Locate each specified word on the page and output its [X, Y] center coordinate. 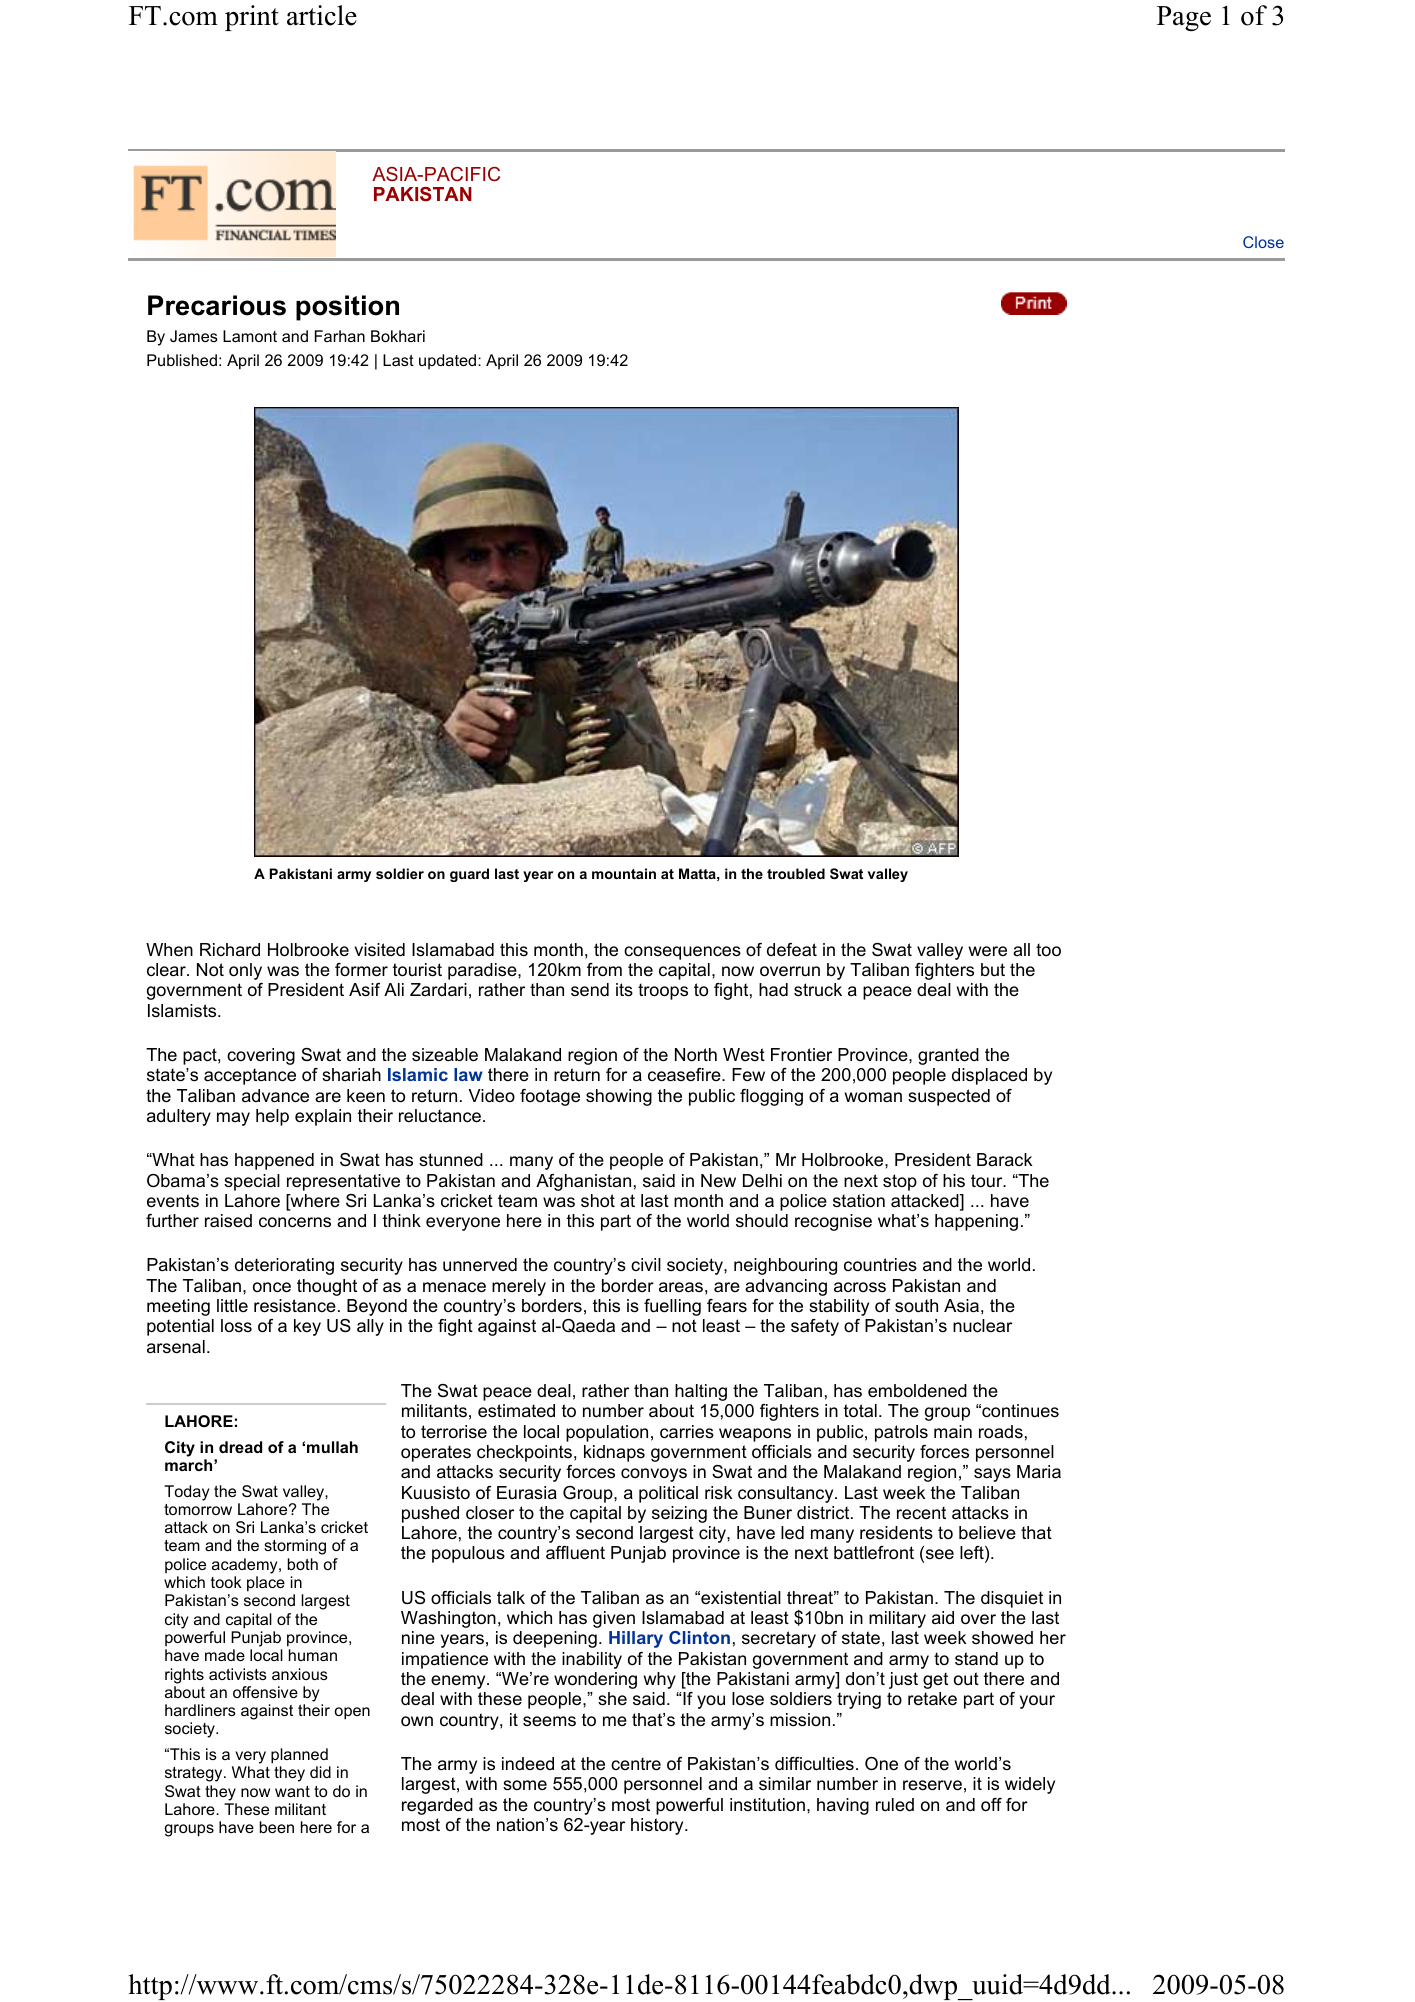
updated [449, 361]
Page [1184, 18]
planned [299, 1756]
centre [636, 1764]
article [322, 15]
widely [1030, 1785]
